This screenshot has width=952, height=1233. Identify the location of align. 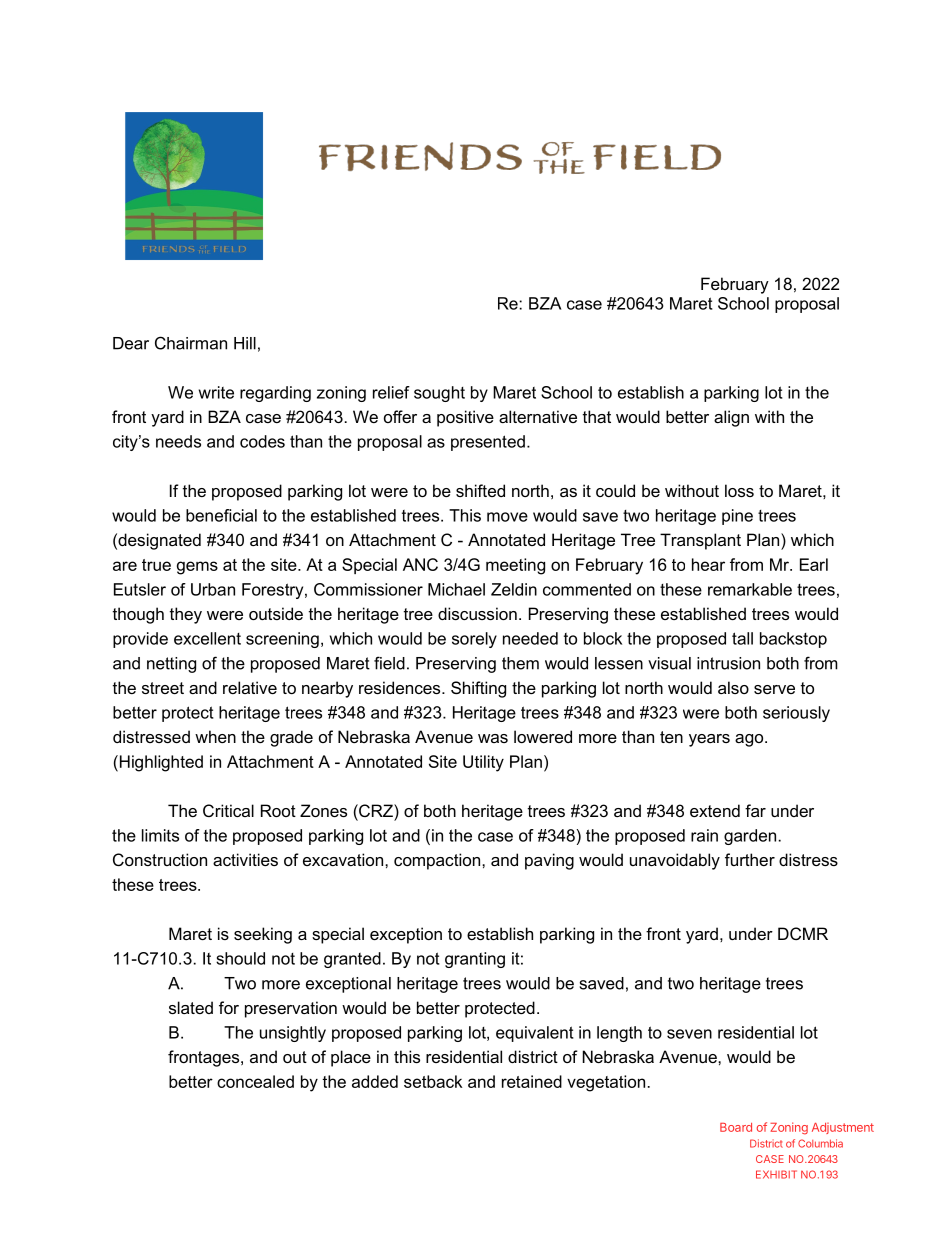
(731, 418).
